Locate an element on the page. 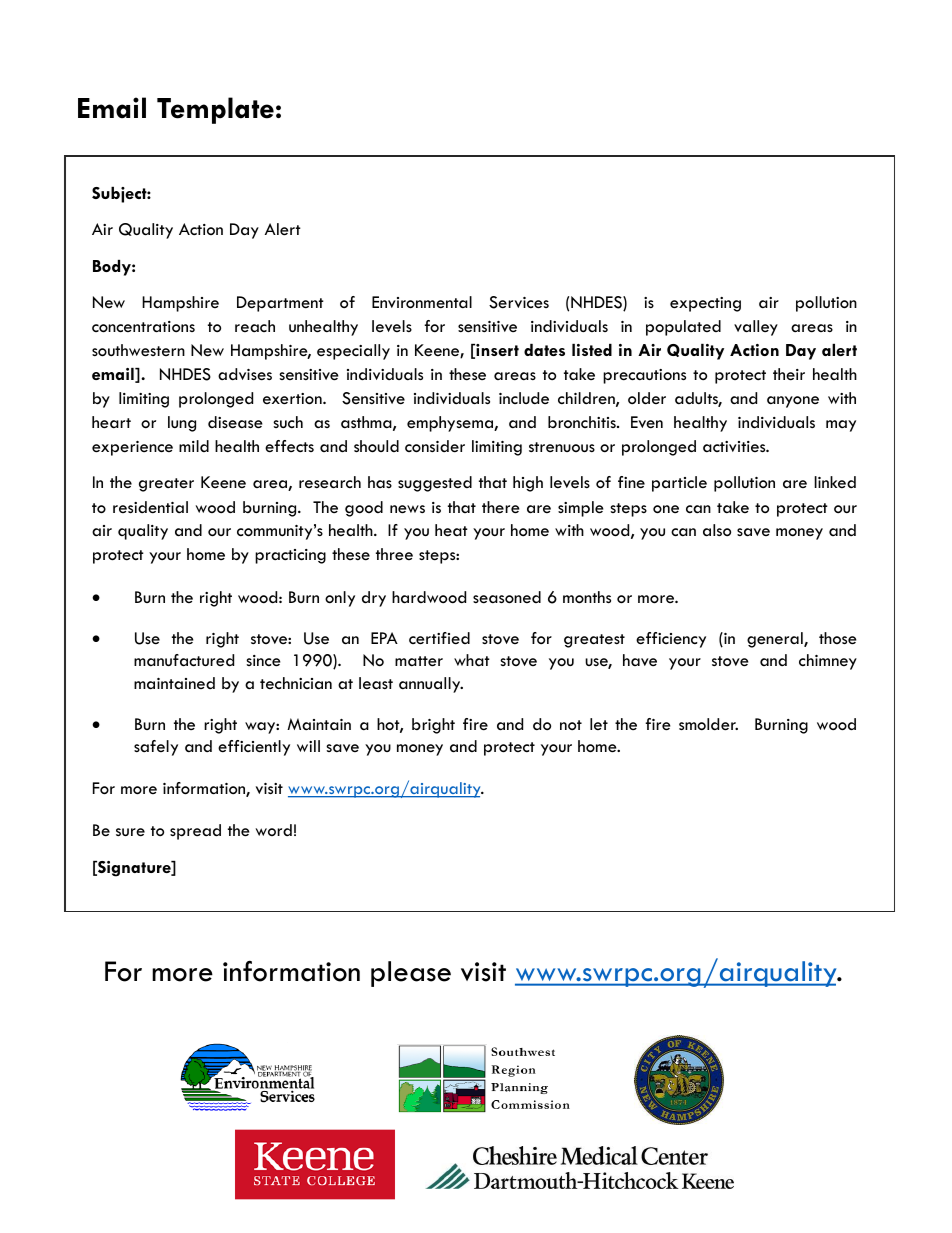  Services is located at coordinates (519, 302).
